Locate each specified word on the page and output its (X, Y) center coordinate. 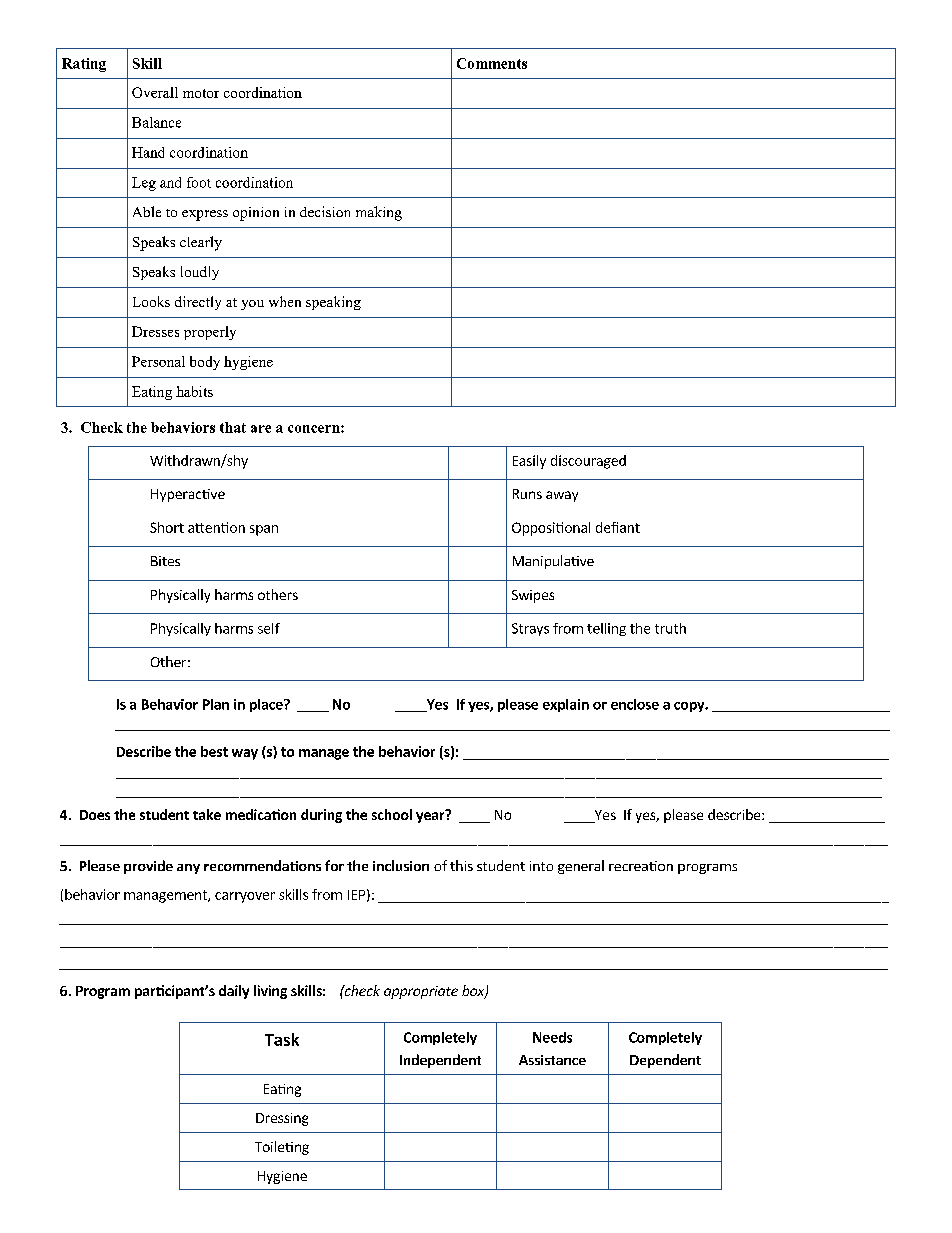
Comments (492, 63)
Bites (165, 561)
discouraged (588, 462)
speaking (333, 303)
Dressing (282, 1119)
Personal (158, 361)
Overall (155, 92)
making (379, 213)
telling (606, 629)
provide (148, 867)
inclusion (401, 865)
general (581, 867)
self (269, 628)
